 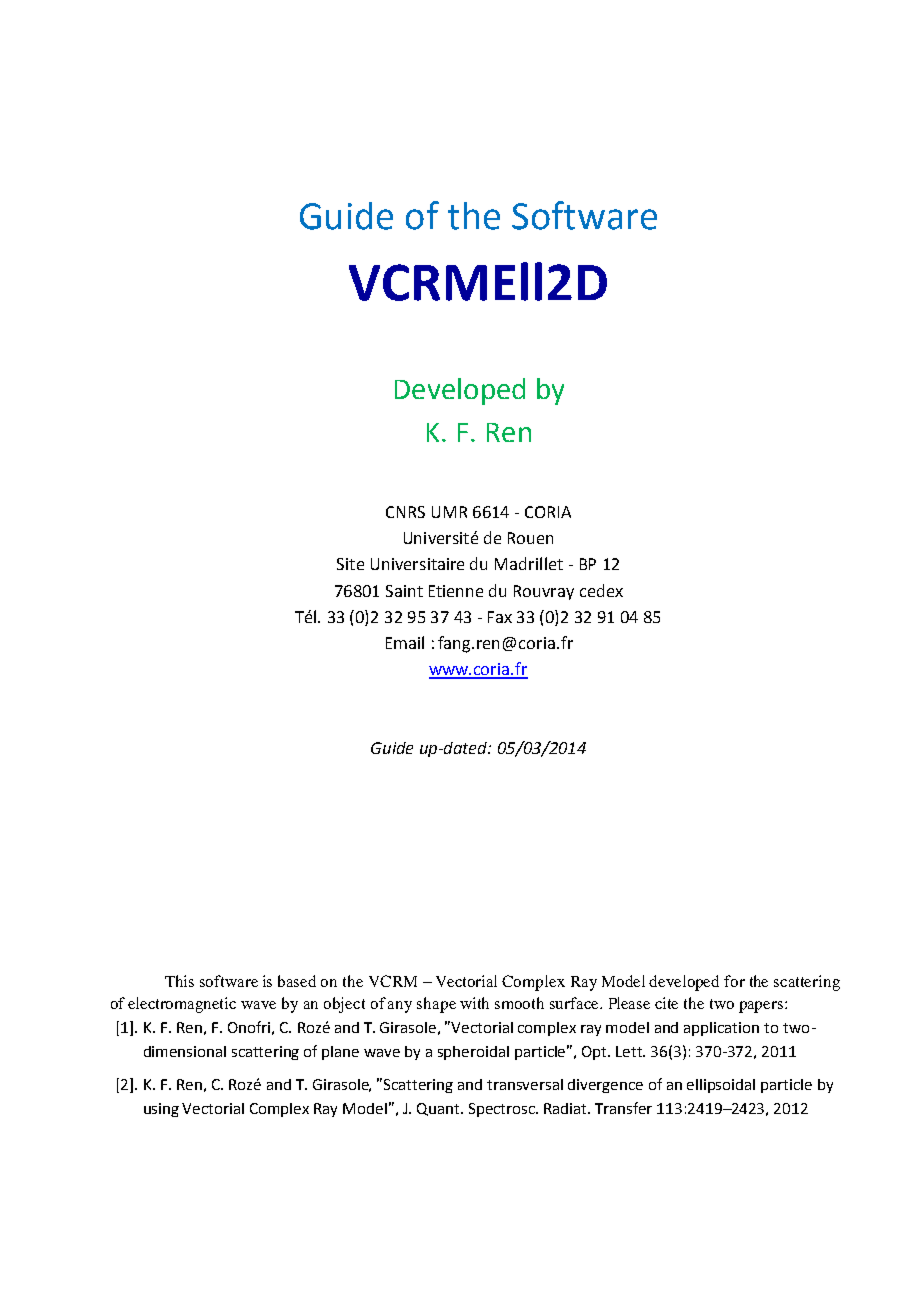 I want to click on Site, so click(x=350, y=564).
